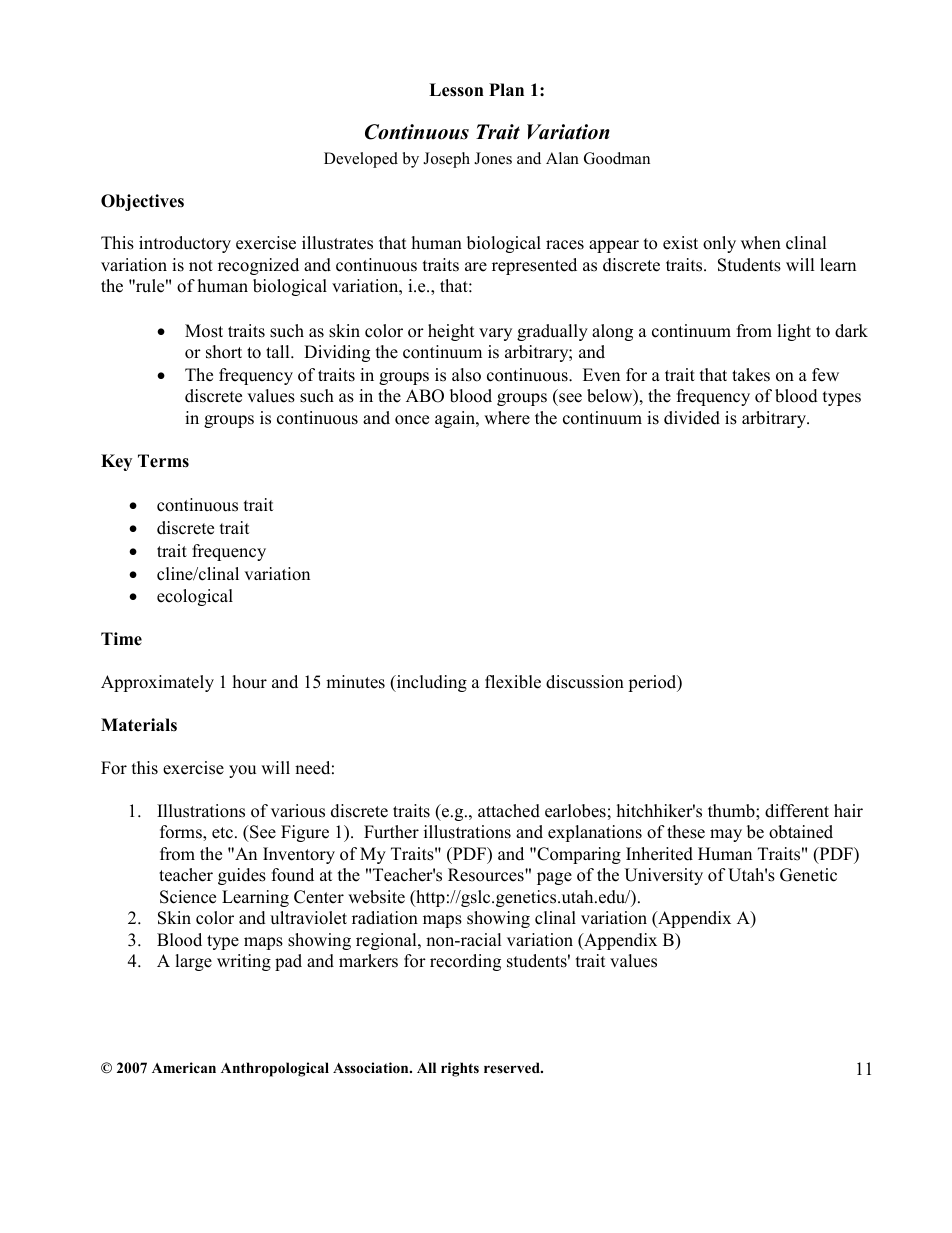 The height and width of the document is (1233, 952). I want to click on flexible, so click(513, 682).
